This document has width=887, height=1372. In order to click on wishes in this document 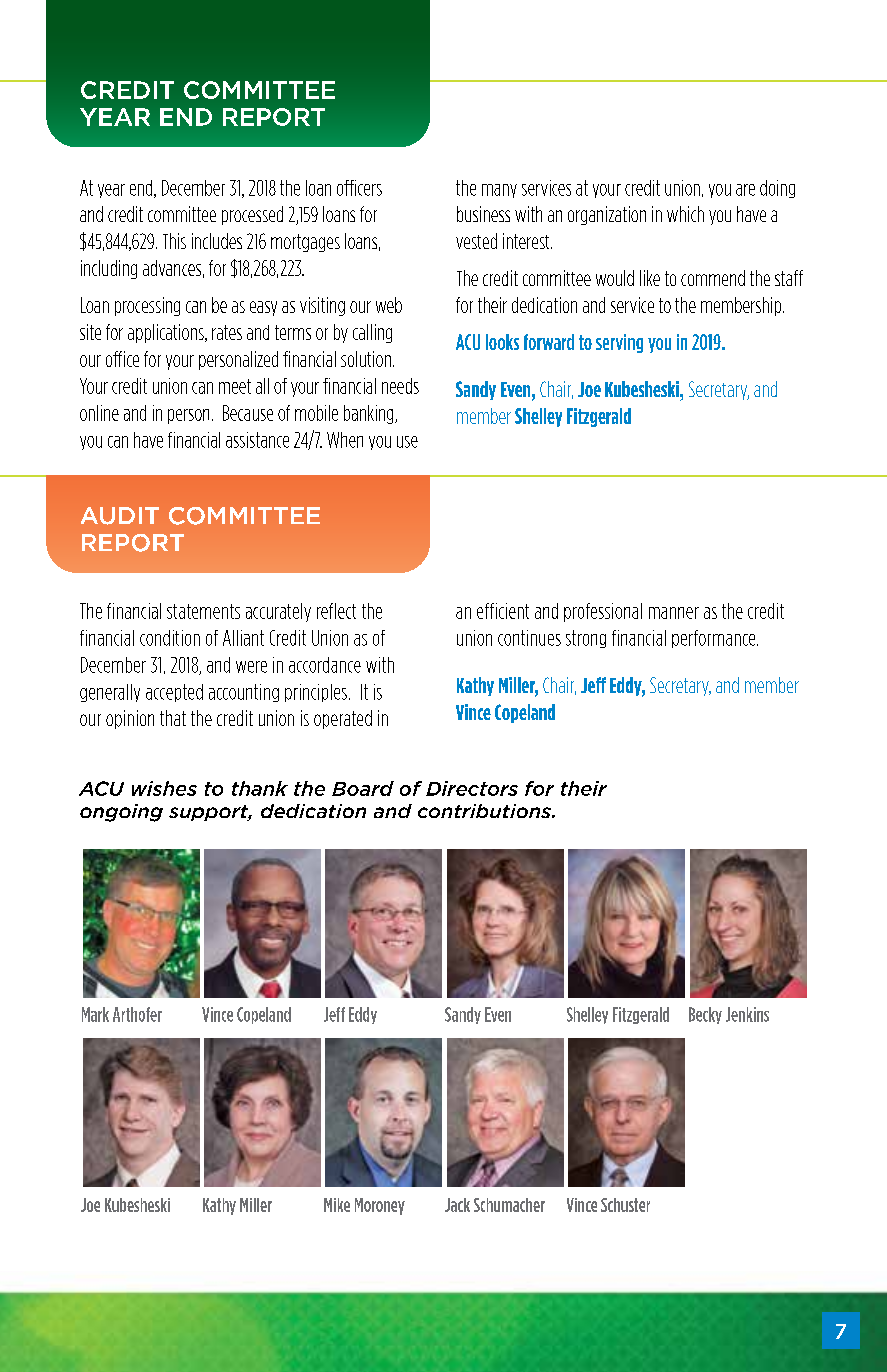, I will do `click(164, 788)`.
